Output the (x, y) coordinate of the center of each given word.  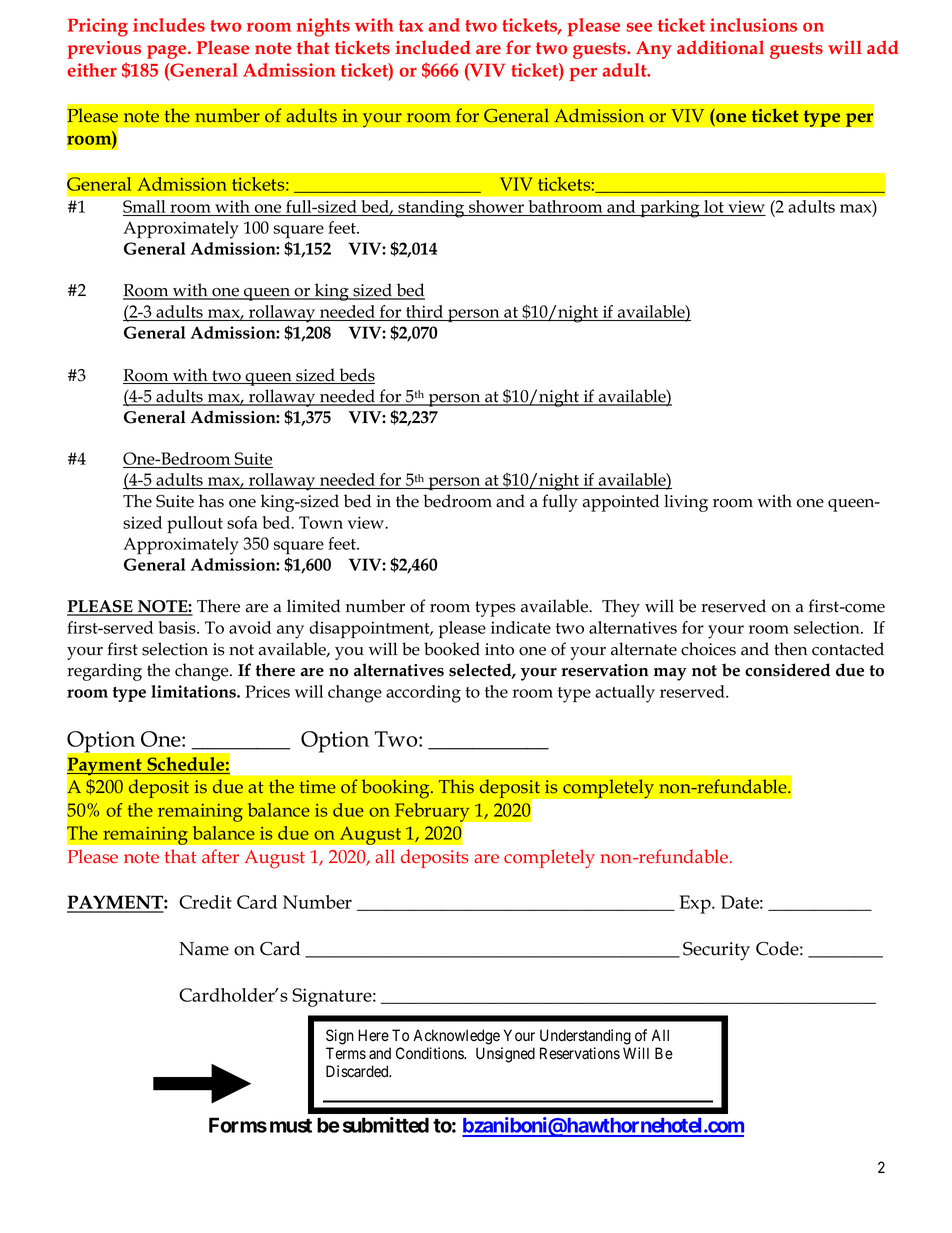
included (433, 47)
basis (178, 627)
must (291, 1126)
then (790, 649)
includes (169, 25)
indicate (521, 627)
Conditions (430, 1053)
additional (720, 47)
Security (716, 951)
